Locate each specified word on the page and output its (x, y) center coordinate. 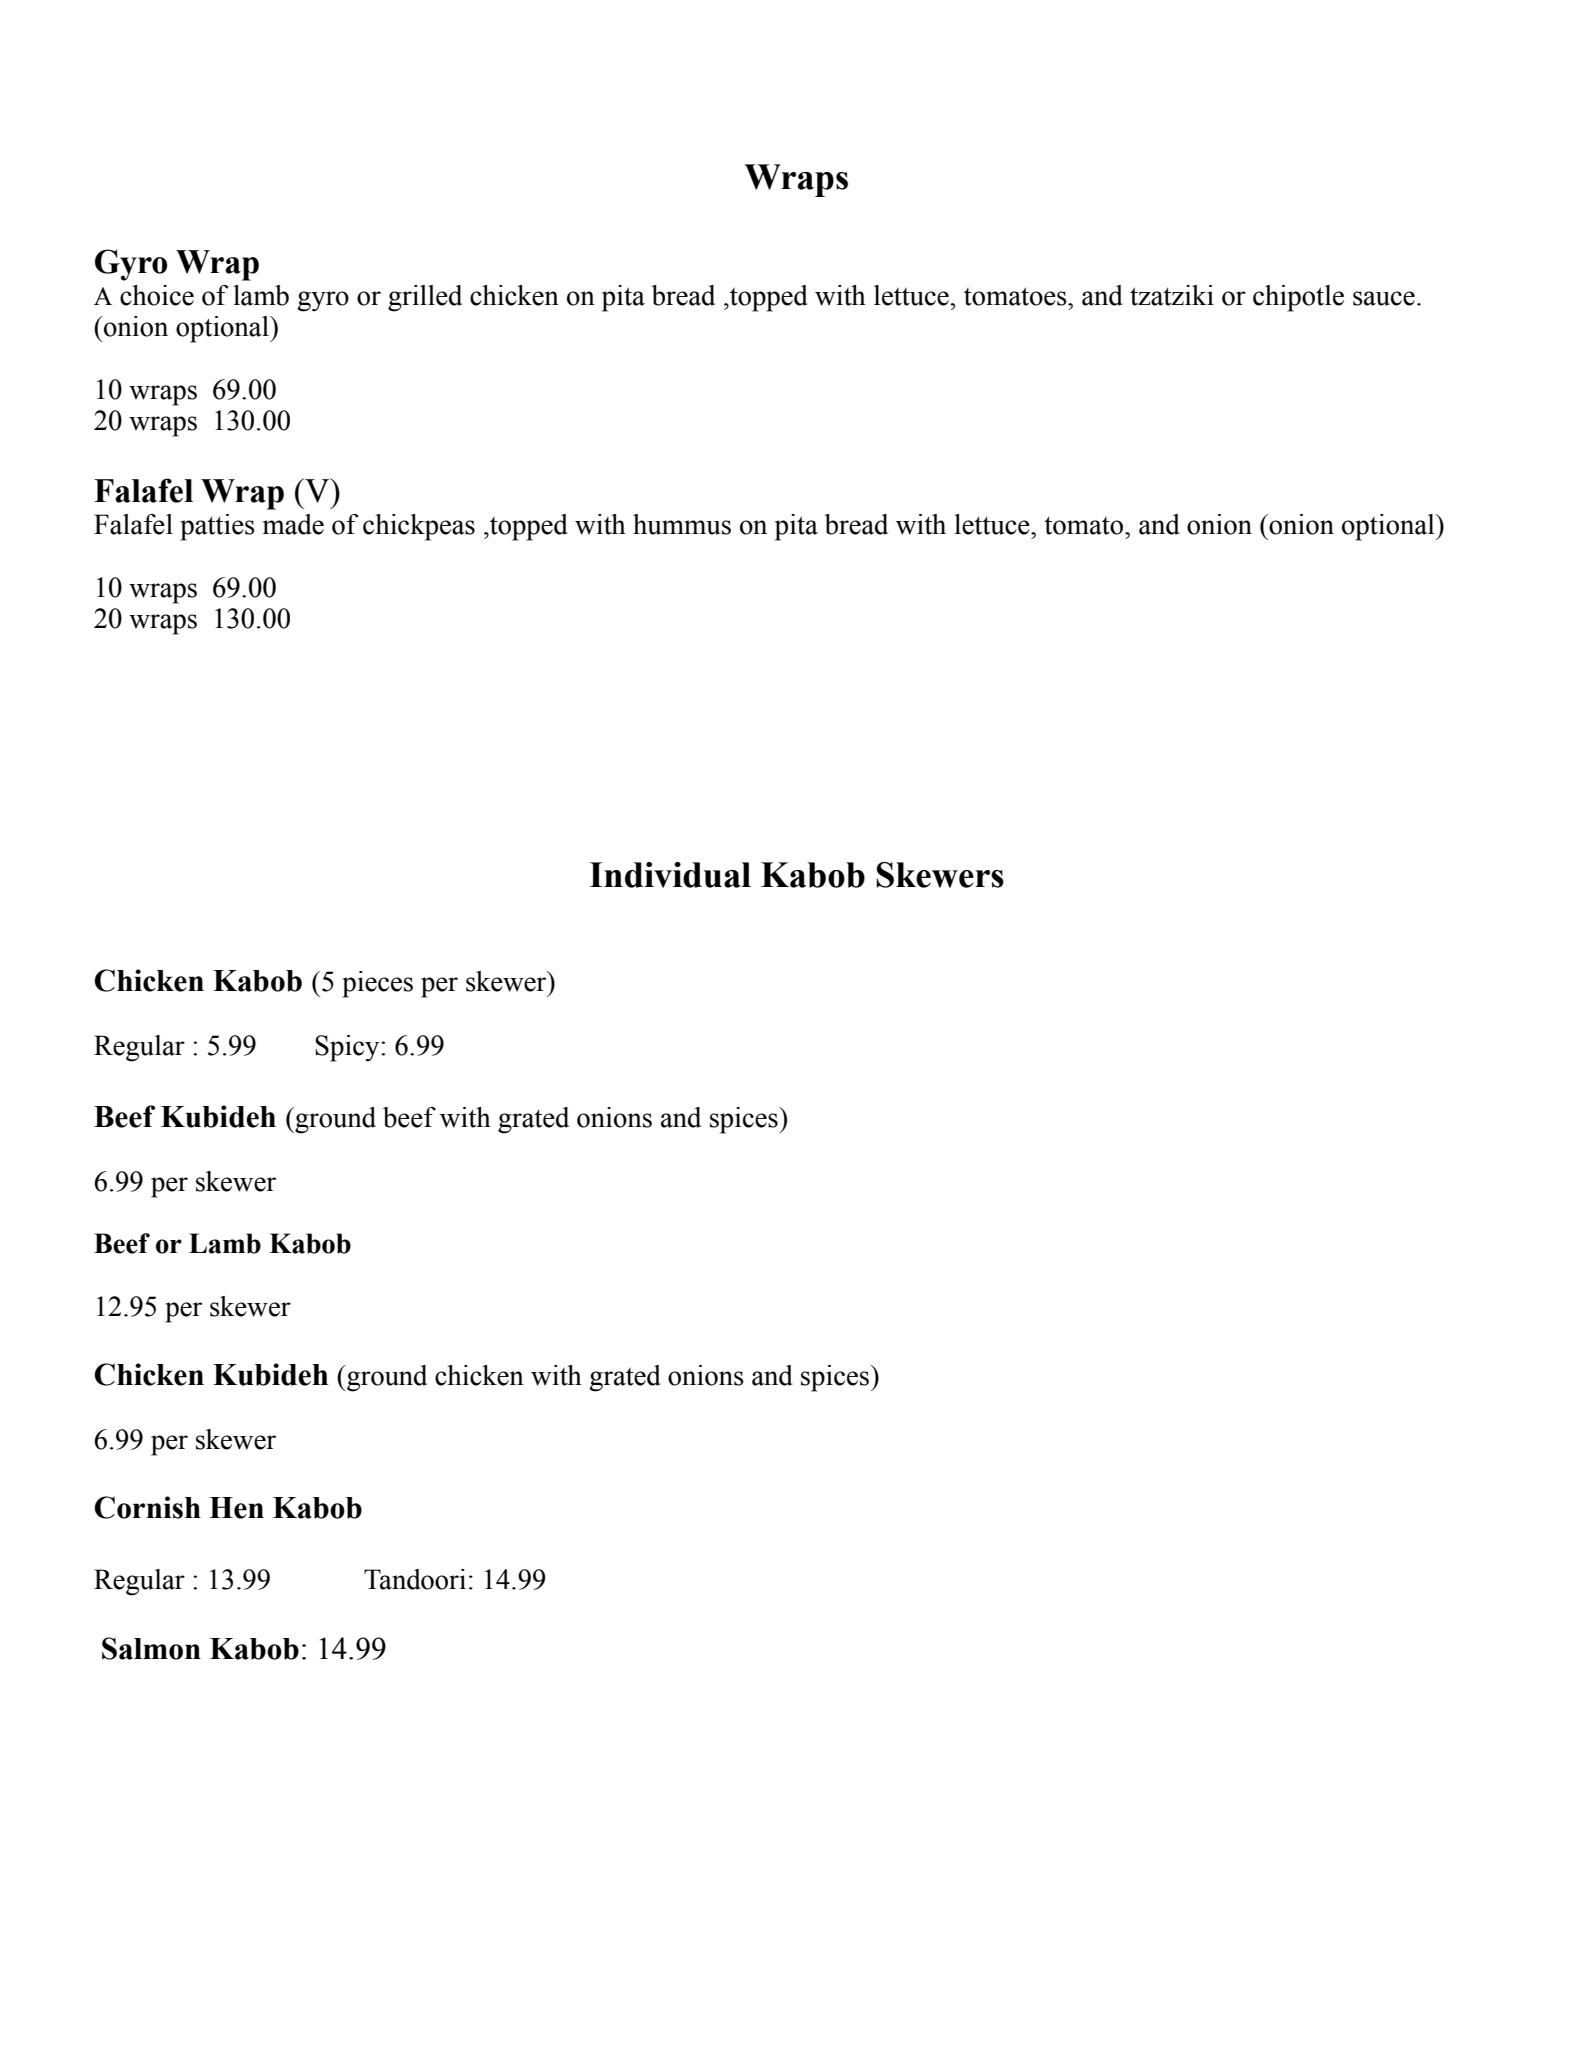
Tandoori (415, 1579)
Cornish (147, 1507)
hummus (682, 524)
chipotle (1298, 298)
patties (217, 527)
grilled (425, 298)
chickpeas (419, 527)
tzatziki (1172, 295)
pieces (377, 984)
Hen (236, 1508)
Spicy (348, 1048)
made (293, 524)
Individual (670, 875)
